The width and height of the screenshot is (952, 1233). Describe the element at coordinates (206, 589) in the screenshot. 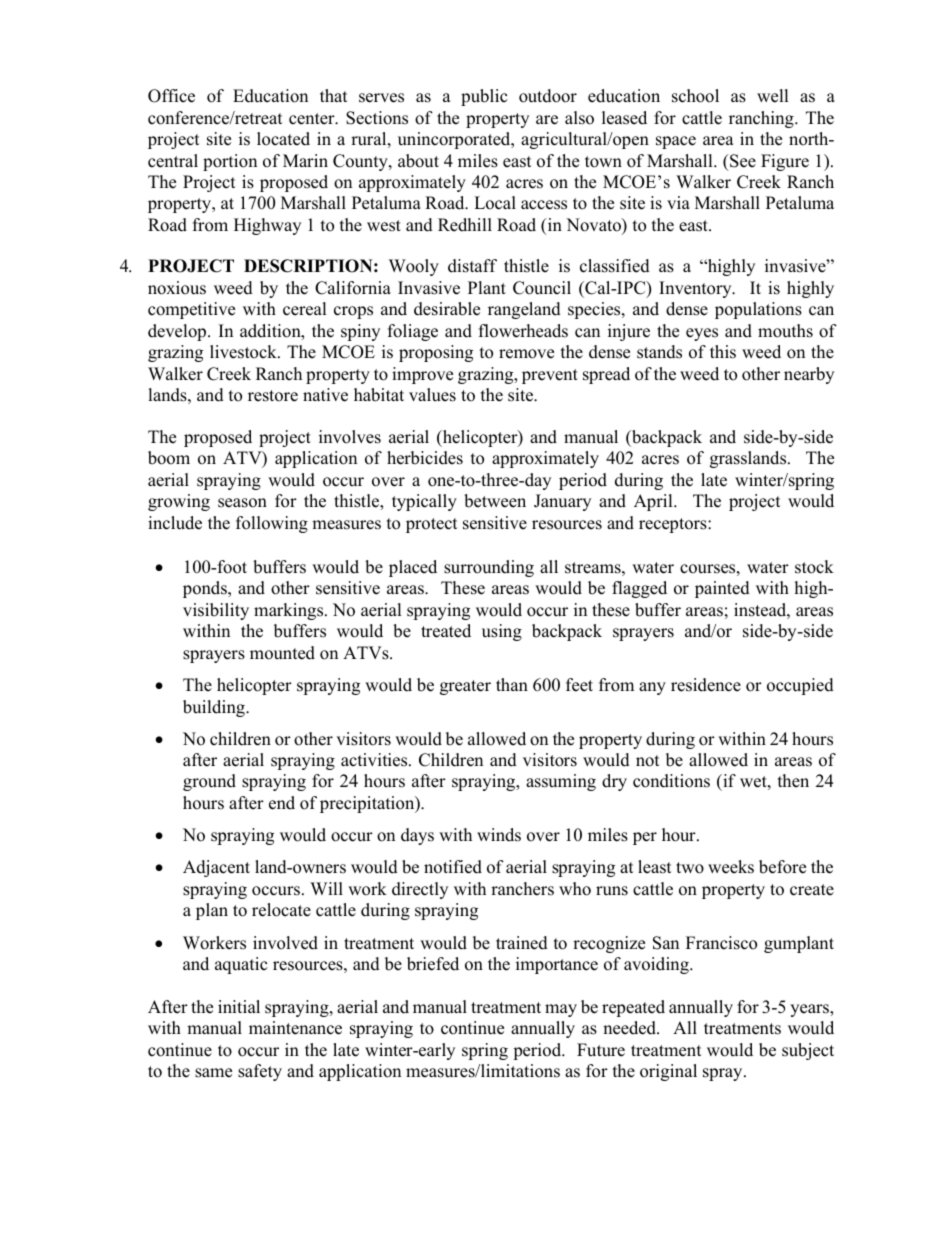

I see `ponds` at that location.
